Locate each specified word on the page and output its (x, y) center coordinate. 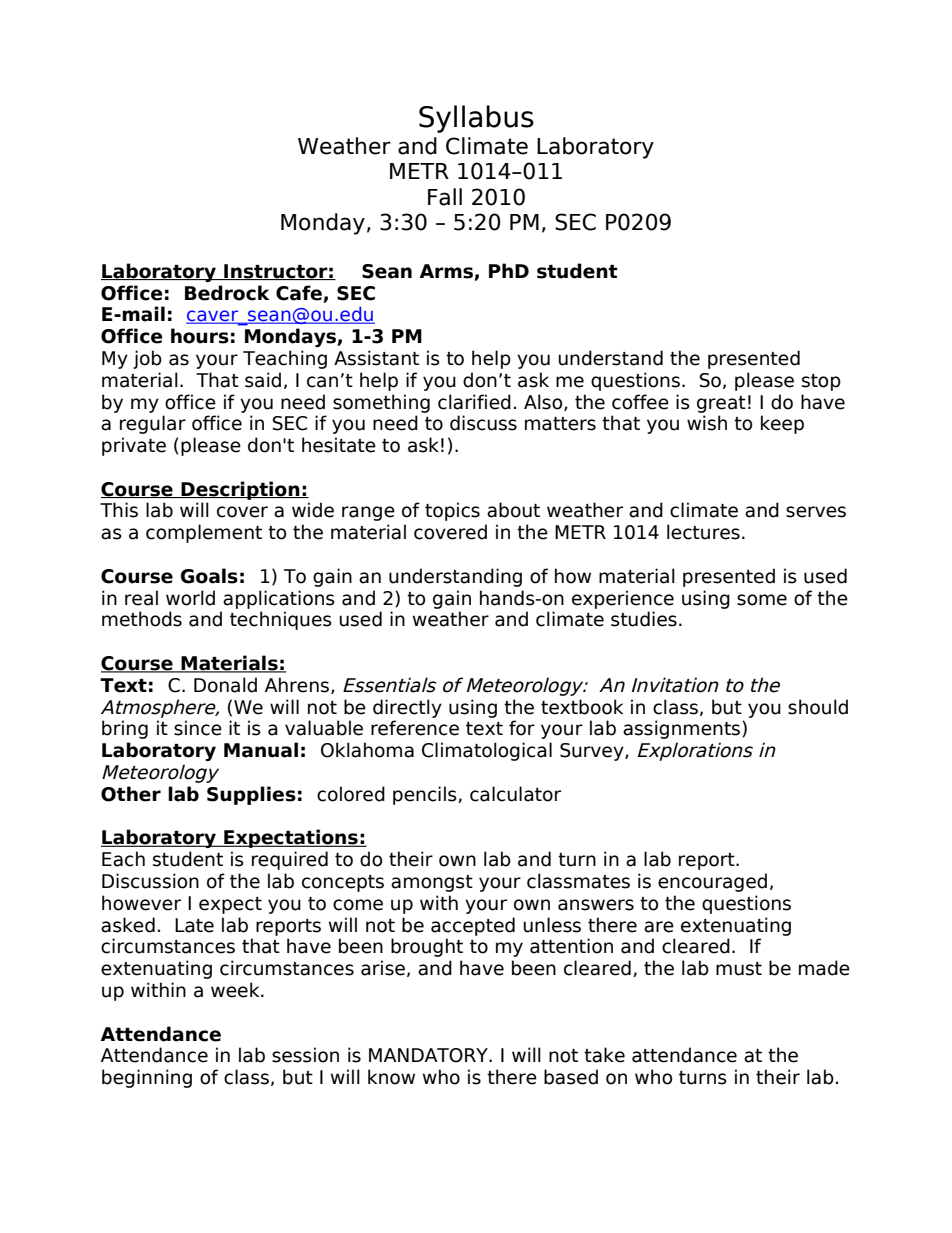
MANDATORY (429, 1055)
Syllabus (476, 119)
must (739, 969)
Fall (445, 197)
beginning (147, 1078)
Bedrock (227, 293)
